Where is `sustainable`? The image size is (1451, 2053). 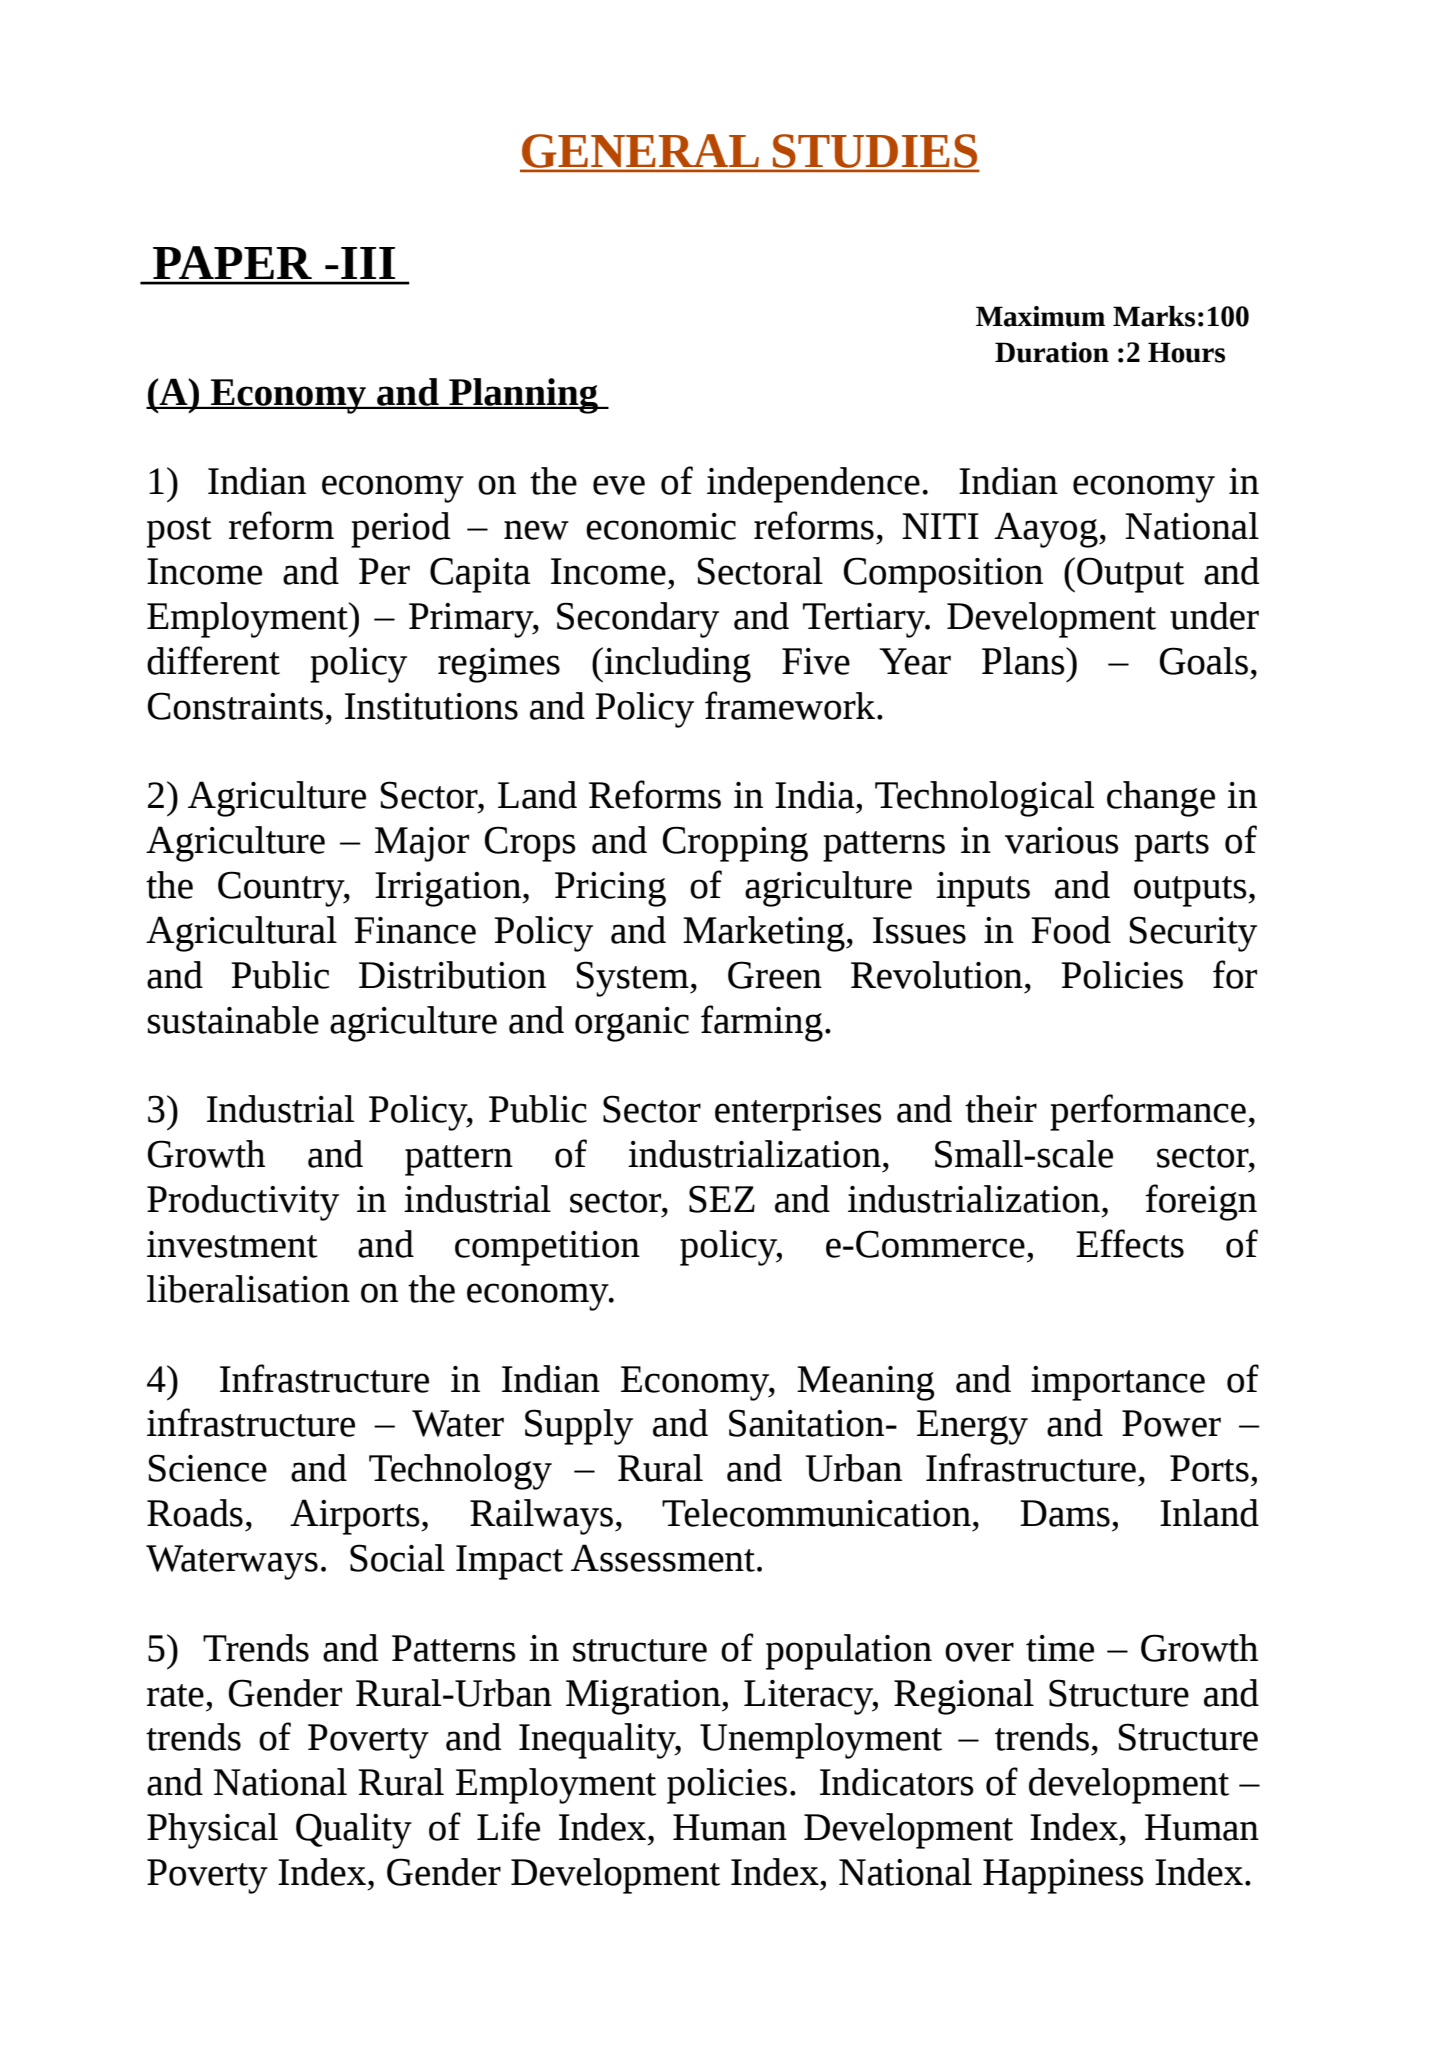
sustainable is located at coordinates (233, 1020).
